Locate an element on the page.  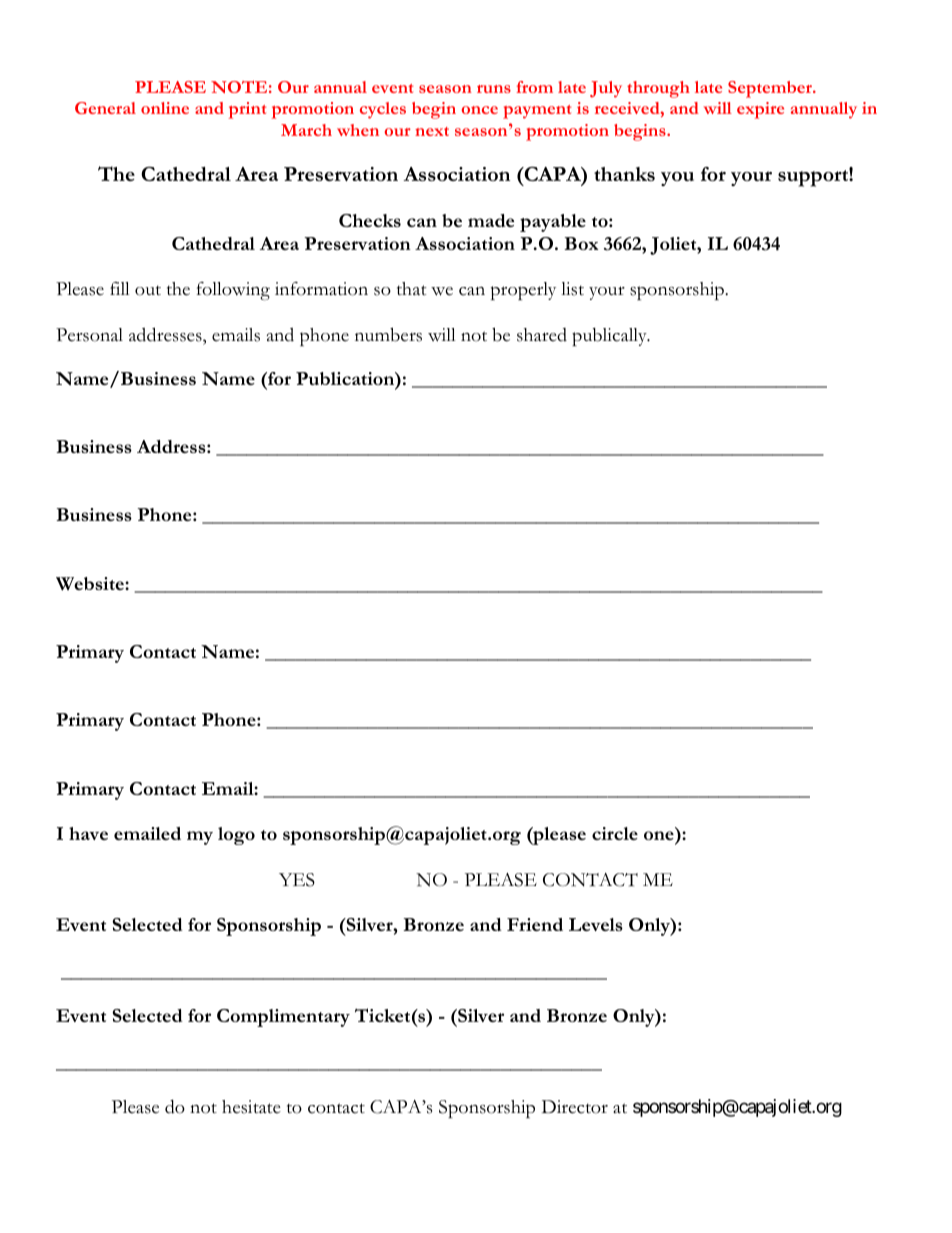
Director is located at coordinates (575, 1107).
